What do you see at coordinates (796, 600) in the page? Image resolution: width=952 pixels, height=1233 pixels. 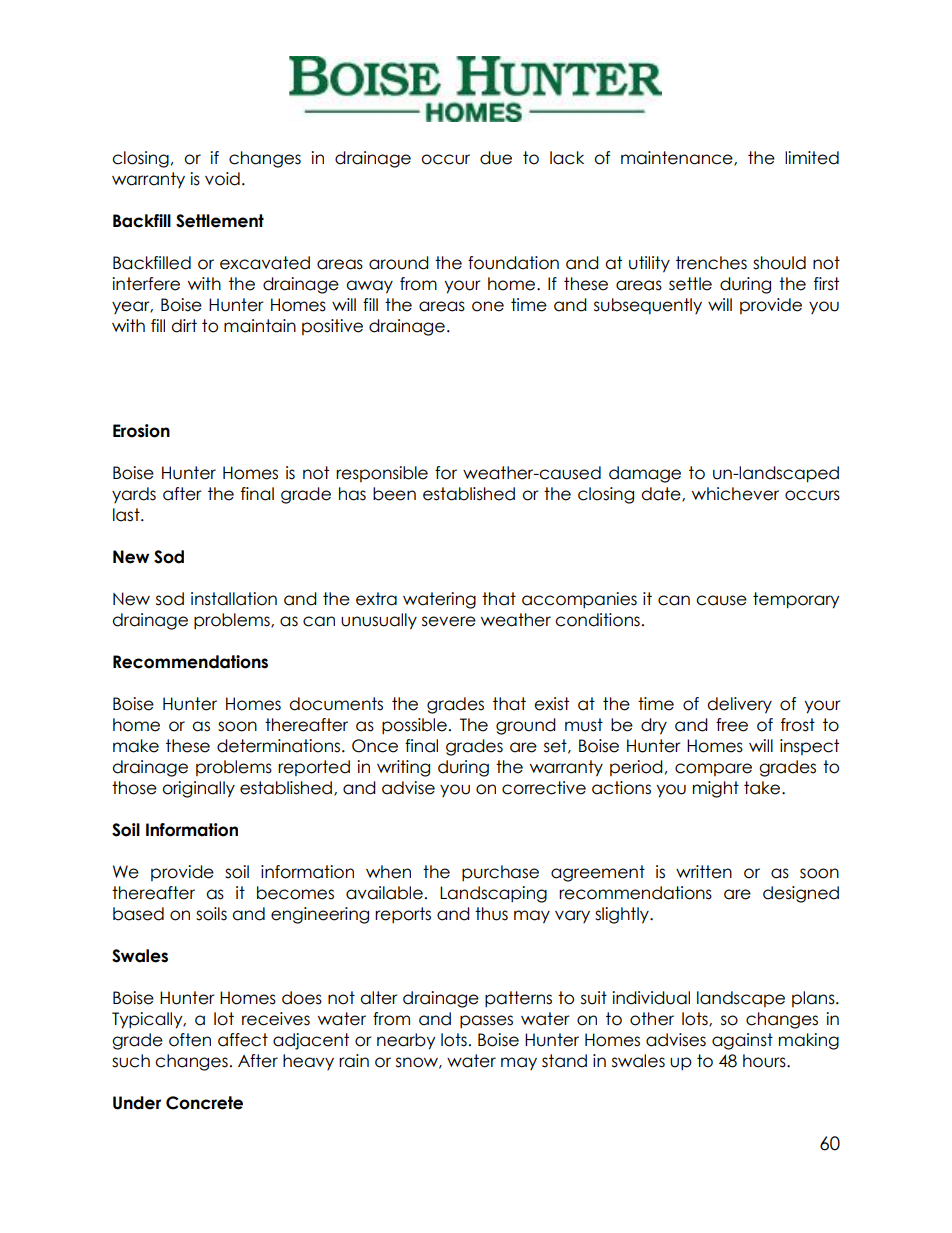 I see `temporary` at bounding box center [796, 600].
